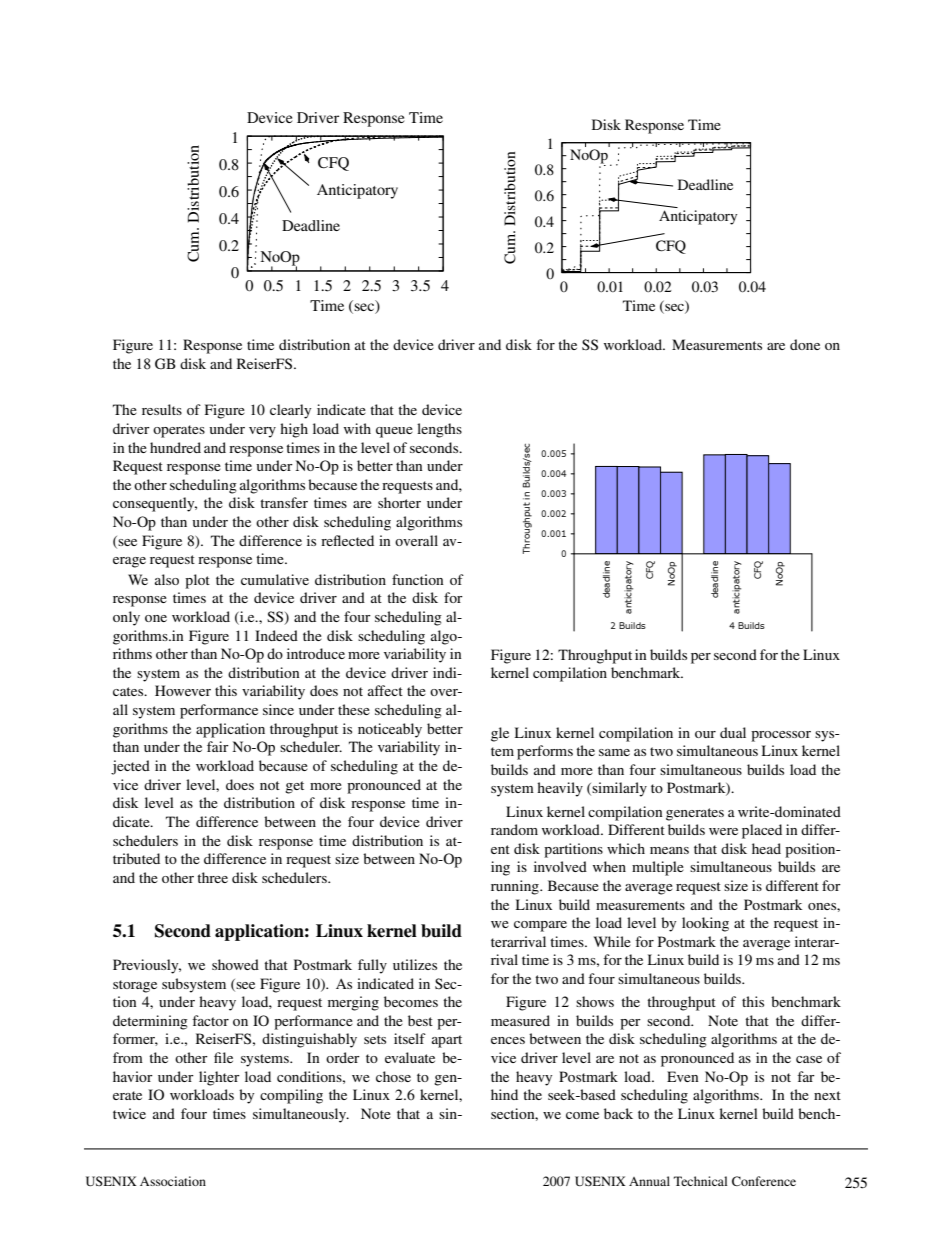 This screenshot has height=1233, width=952. What do you see at coordinates (218, 746) in the screenshot?
I see `fair` at bounding box center [218, 746].
